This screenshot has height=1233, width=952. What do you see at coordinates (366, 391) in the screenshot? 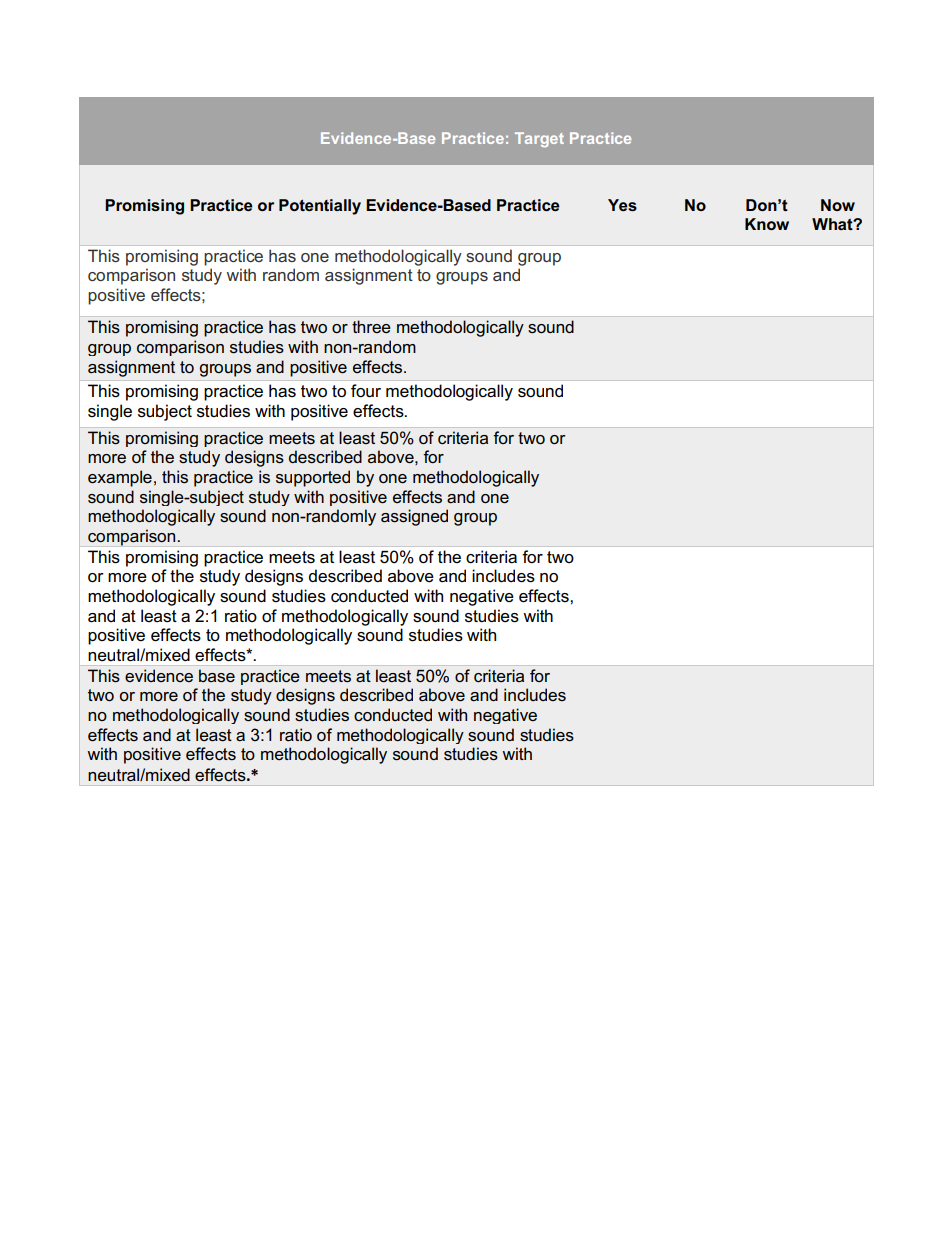
I see `four` at bounding box center [366, 391].
